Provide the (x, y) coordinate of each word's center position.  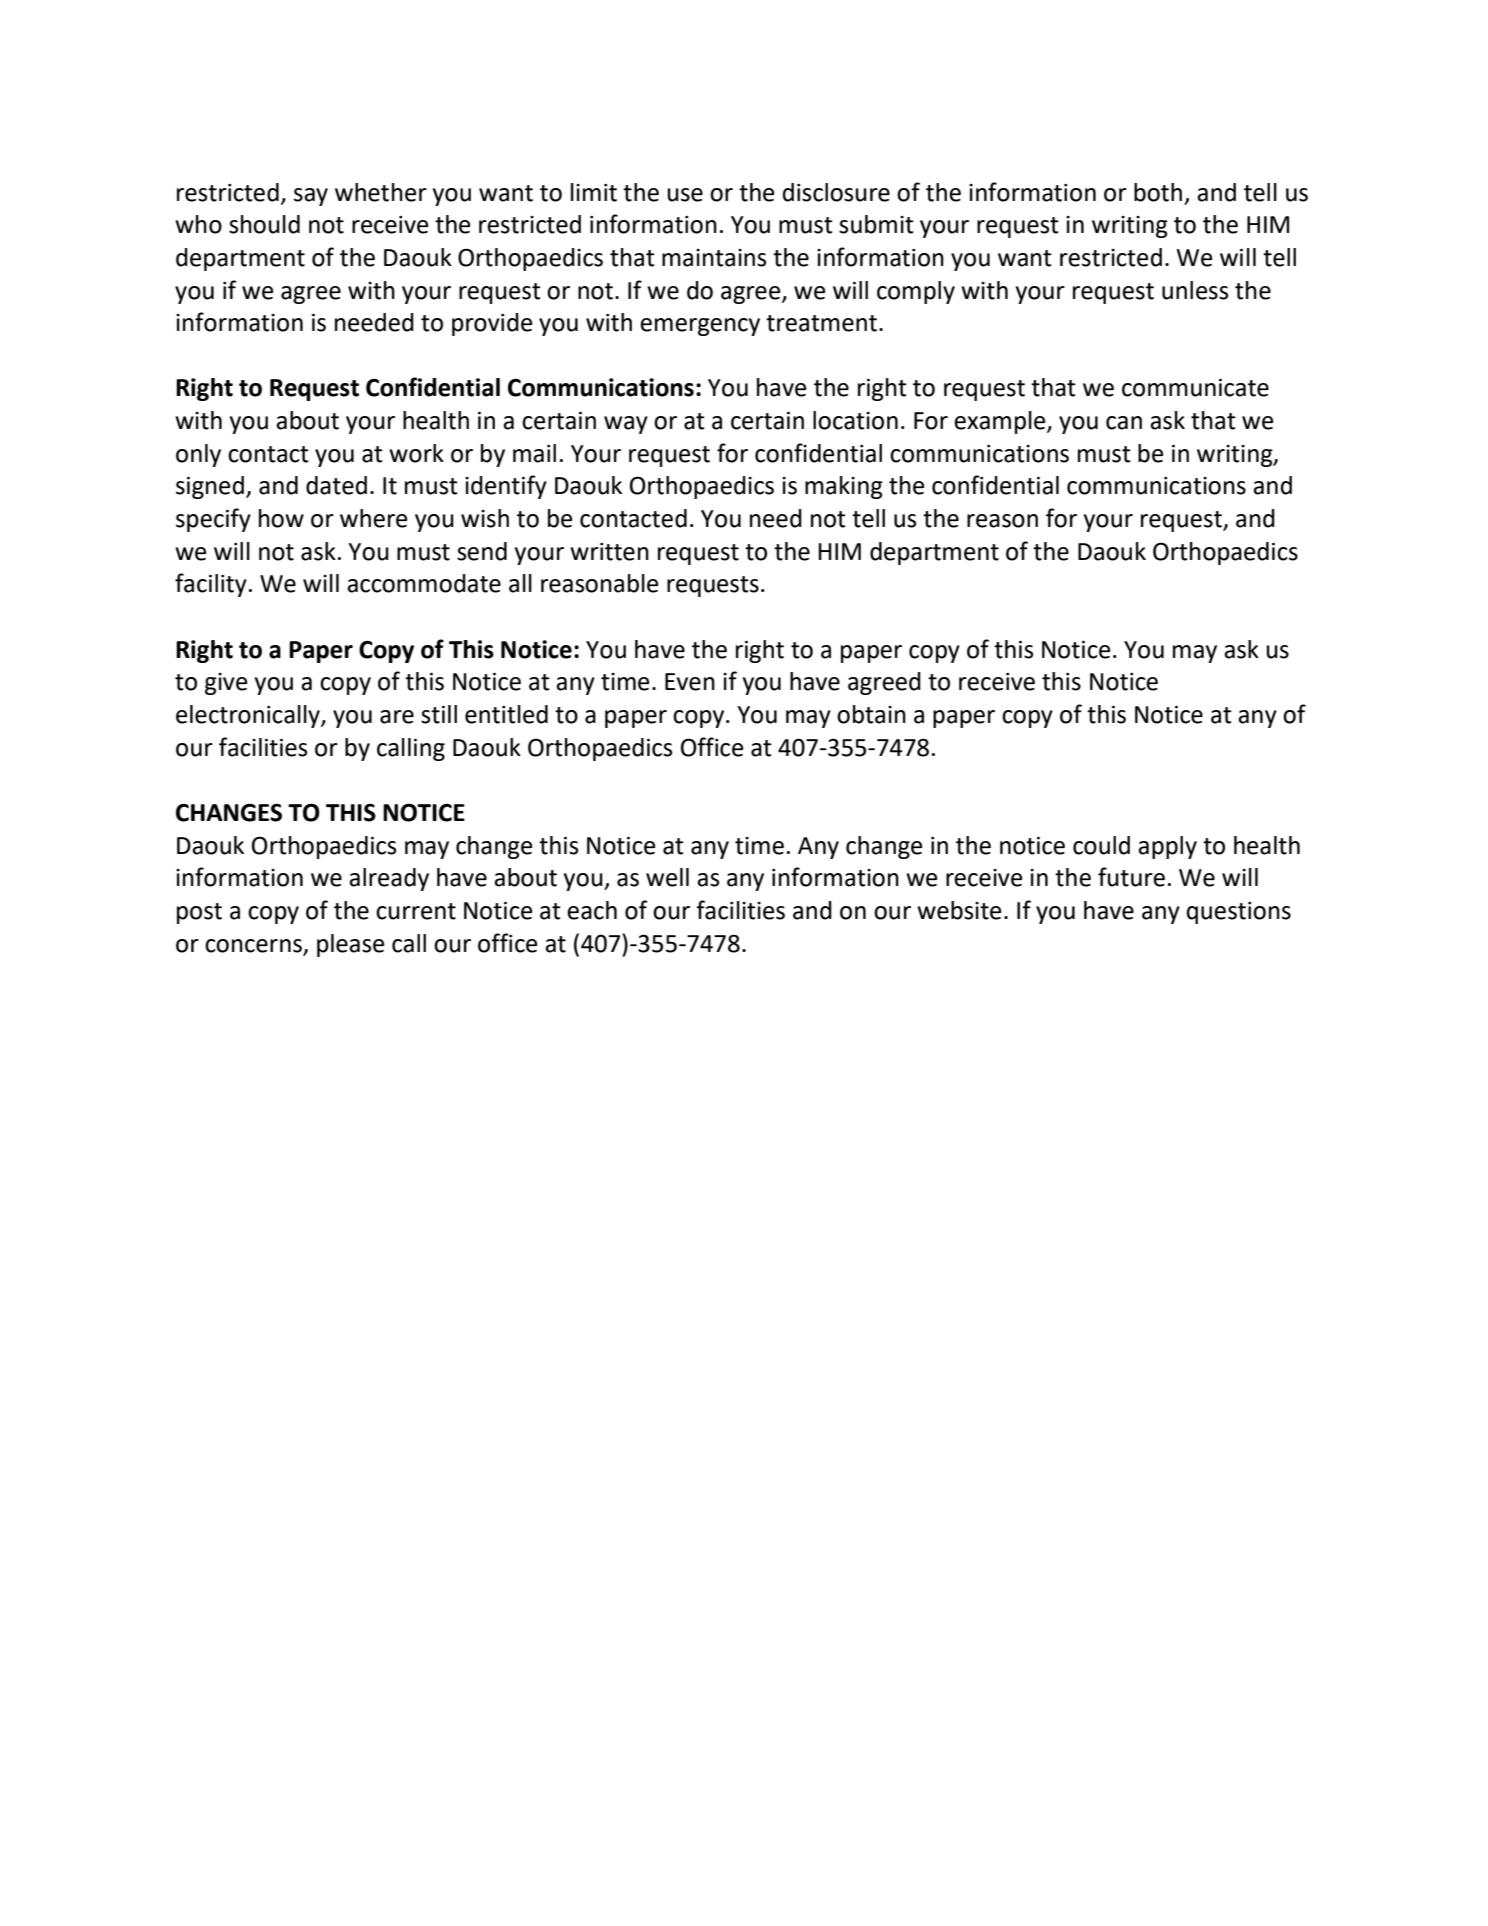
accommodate (424, 583)
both (1158, 192)
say (311, 197)
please (350, 945)
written (609, 552)
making (844, 487)
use (685, 195)
